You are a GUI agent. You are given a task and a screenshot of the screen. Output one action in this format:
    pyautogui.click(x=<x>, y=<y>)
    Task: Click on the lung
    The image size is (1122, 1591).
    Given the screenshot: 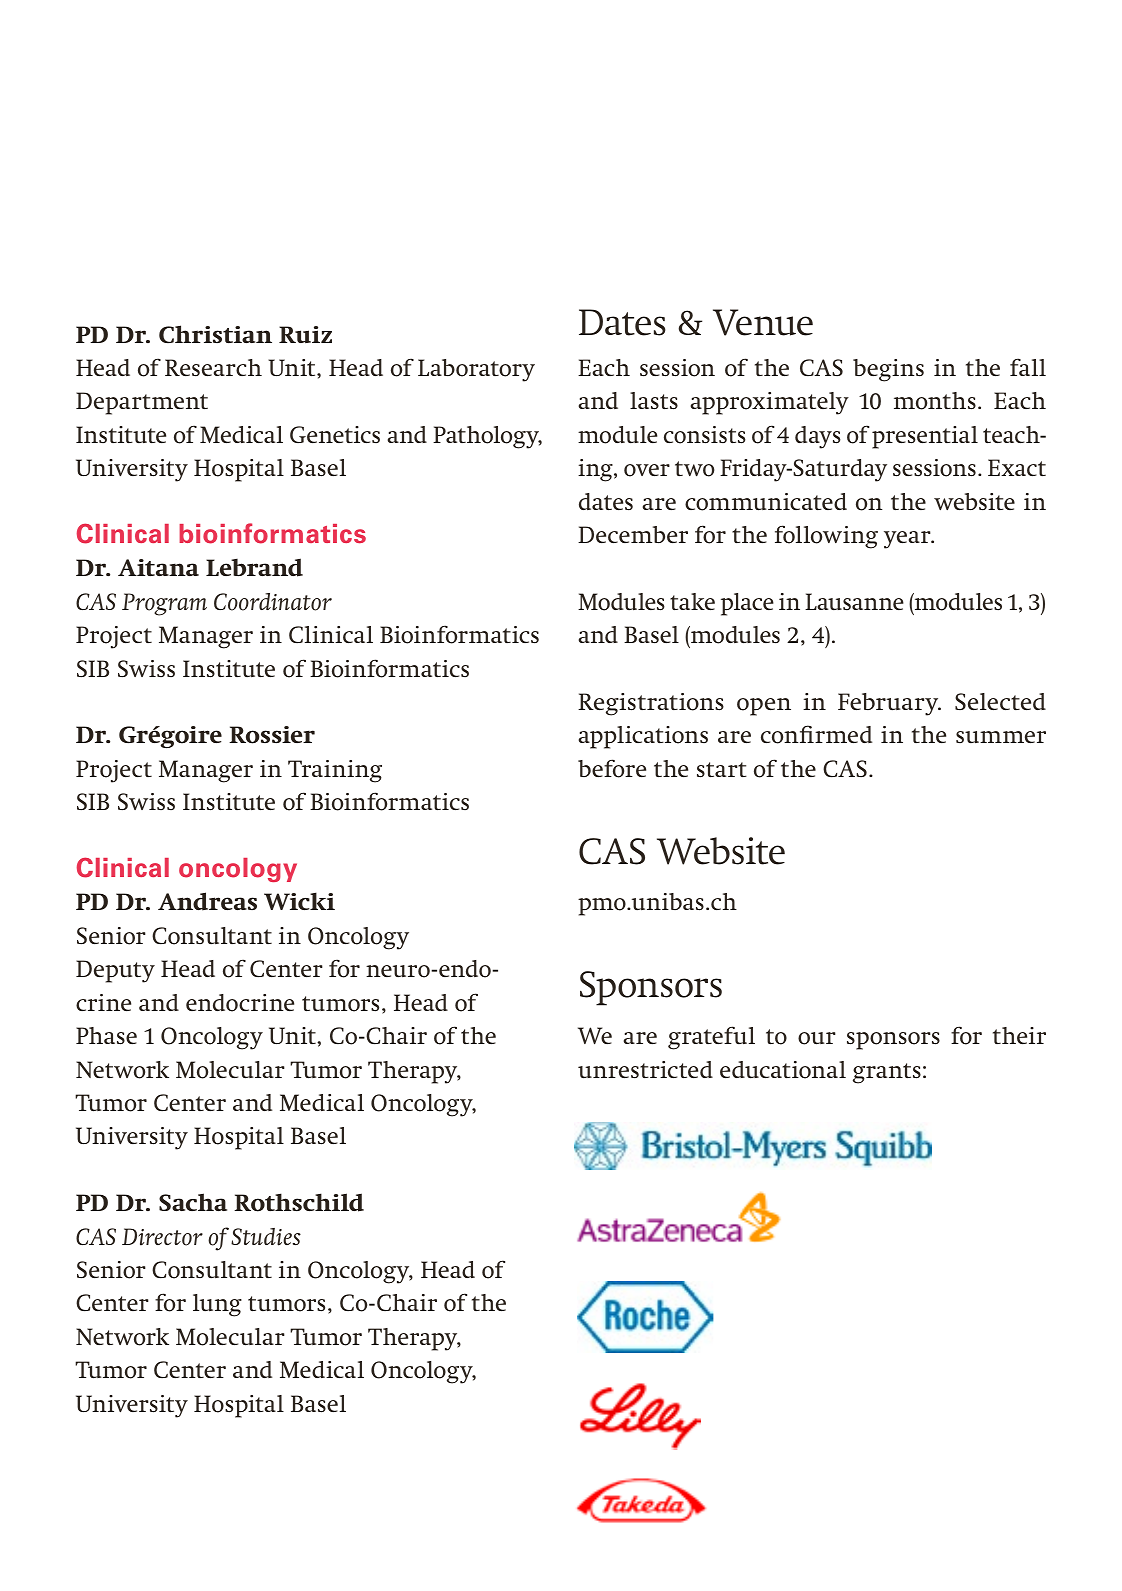 What is the action you would take?
    pyautogui.click(x=217, y=1305)
